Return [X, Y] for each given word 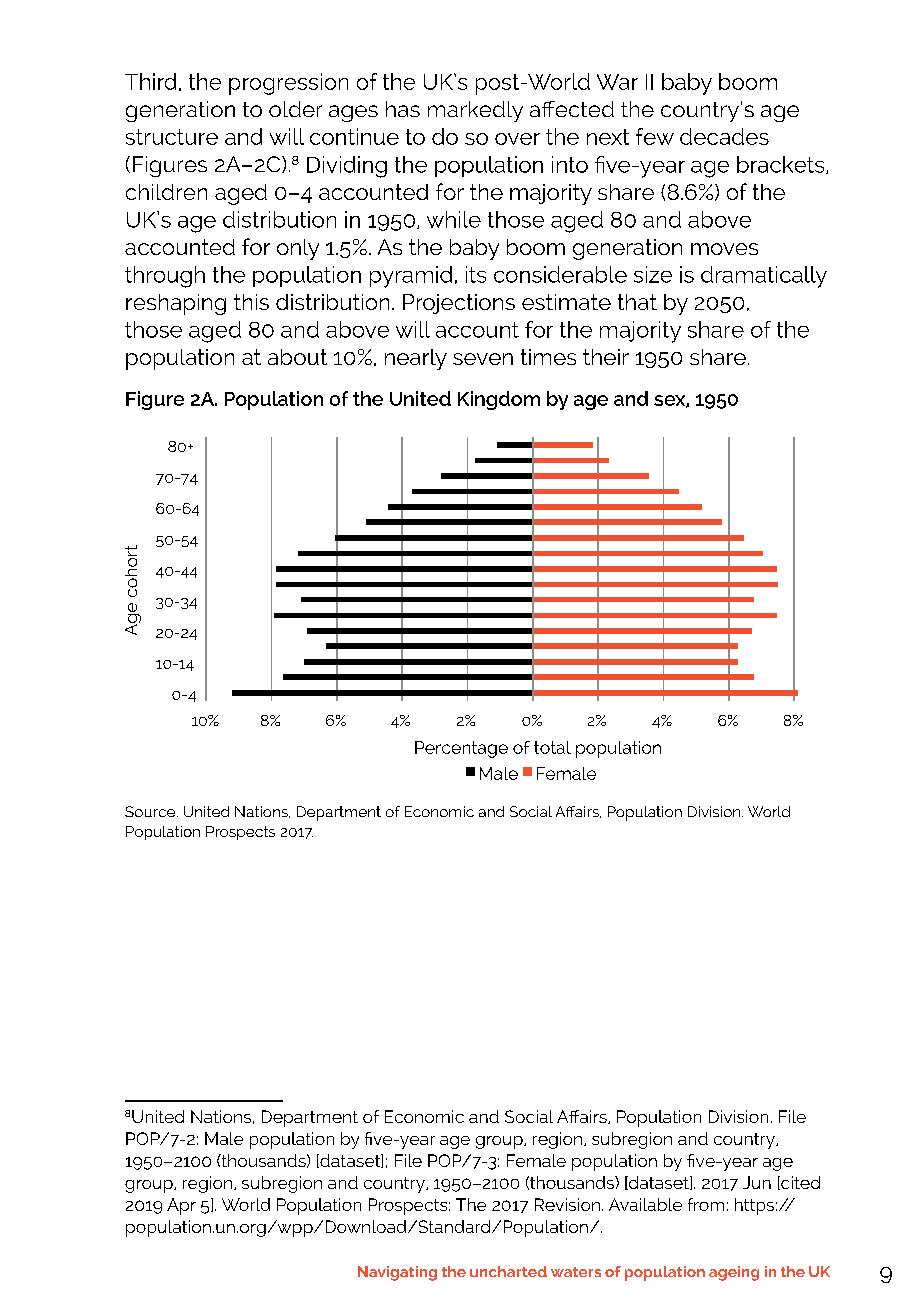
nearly [416, 359]
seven [483, 359]
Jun [757, 1182]
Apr [181, 1206]
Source [151, 811]
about [297, 357]
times [548, 357]
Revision [567, 1204]
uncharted [508, 1271]
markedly [475, 111]
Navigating [397, 1273]
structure [172, 137]
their [606, 357]
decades [724, 136]
